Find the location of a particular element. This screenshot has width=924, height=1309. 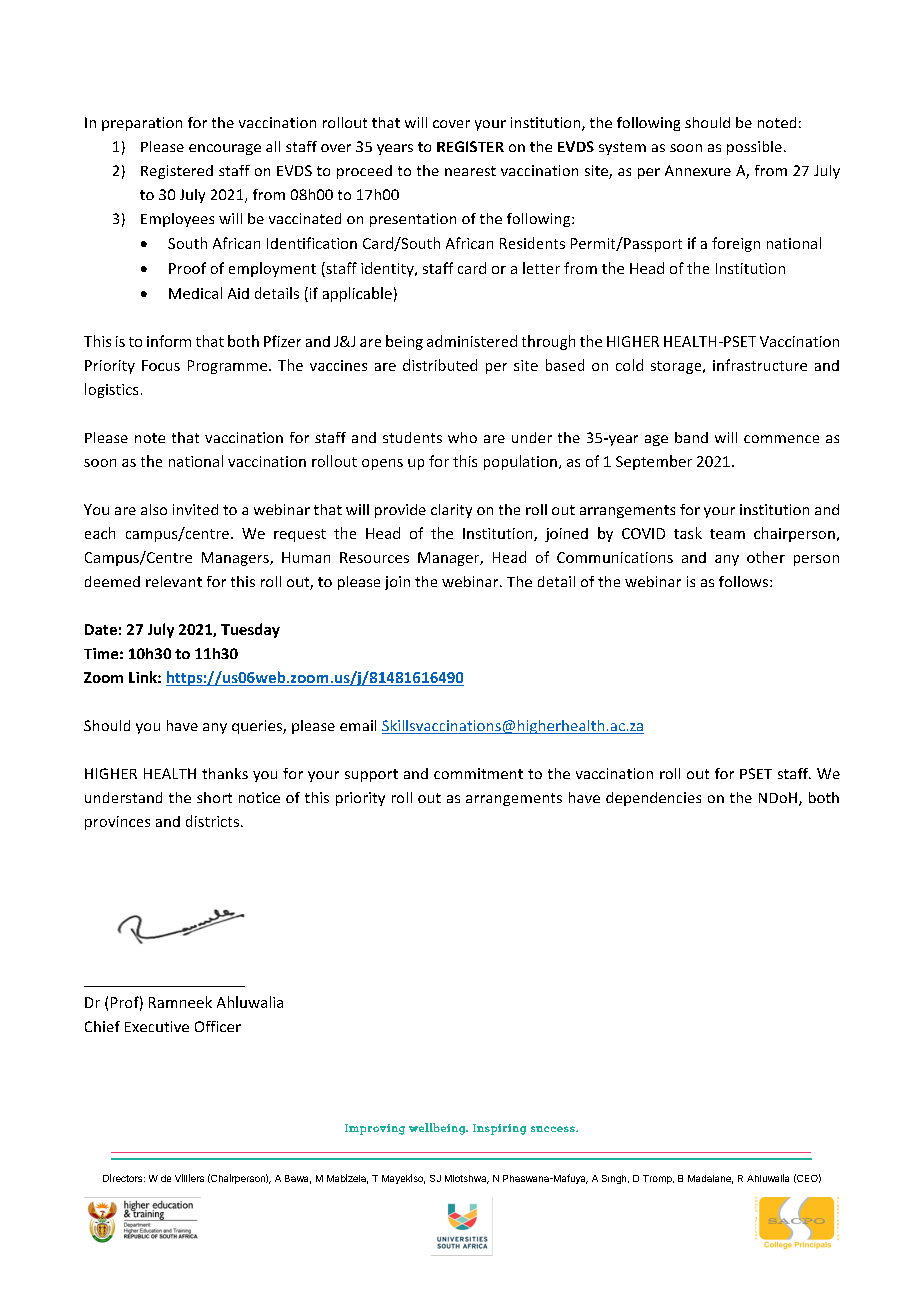

Focus is located at coordinates (161, 365).
